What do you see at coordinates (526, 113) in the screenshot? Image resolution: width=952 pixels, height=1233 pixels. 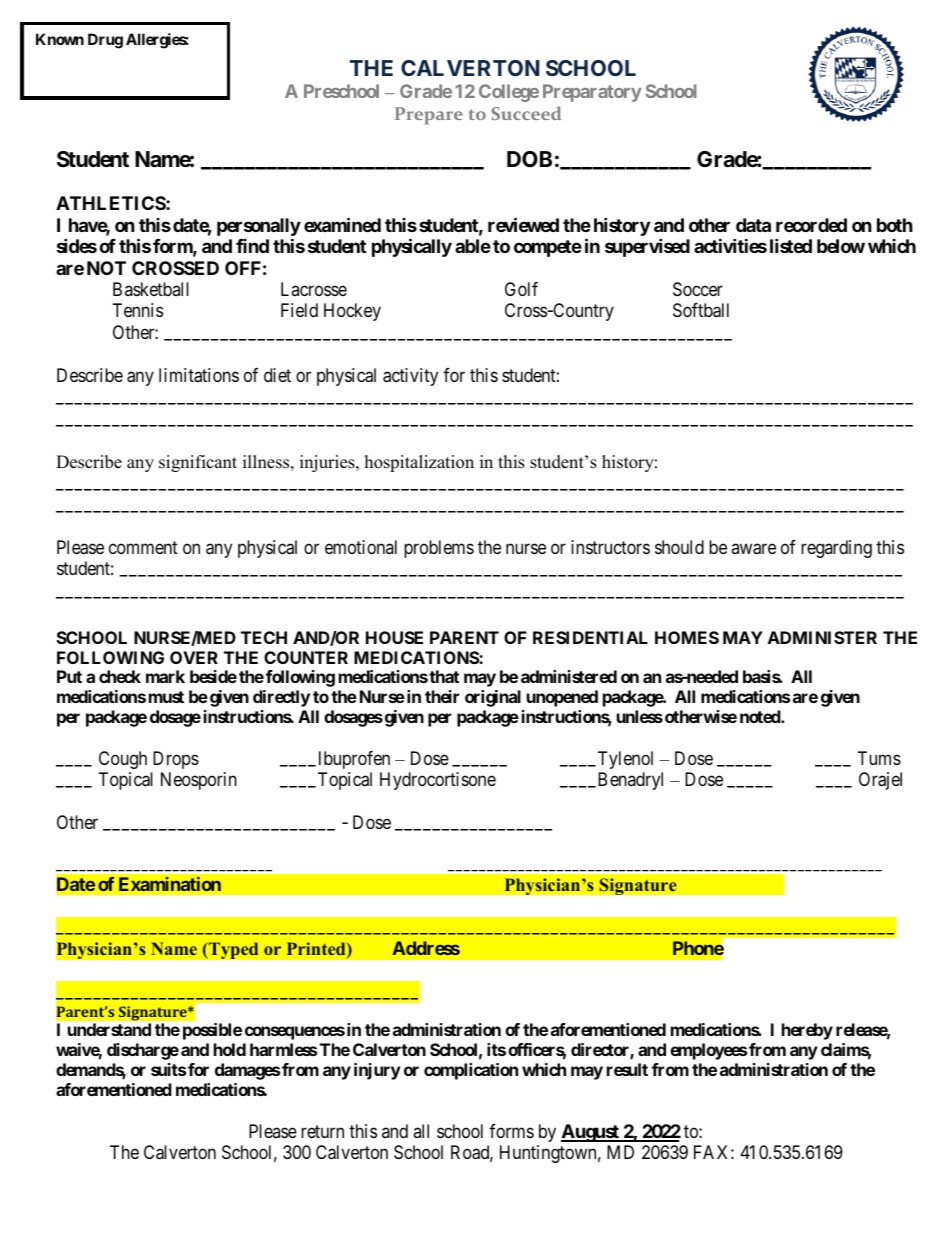 I see `Succeed` at bounding box center [526, 113].
